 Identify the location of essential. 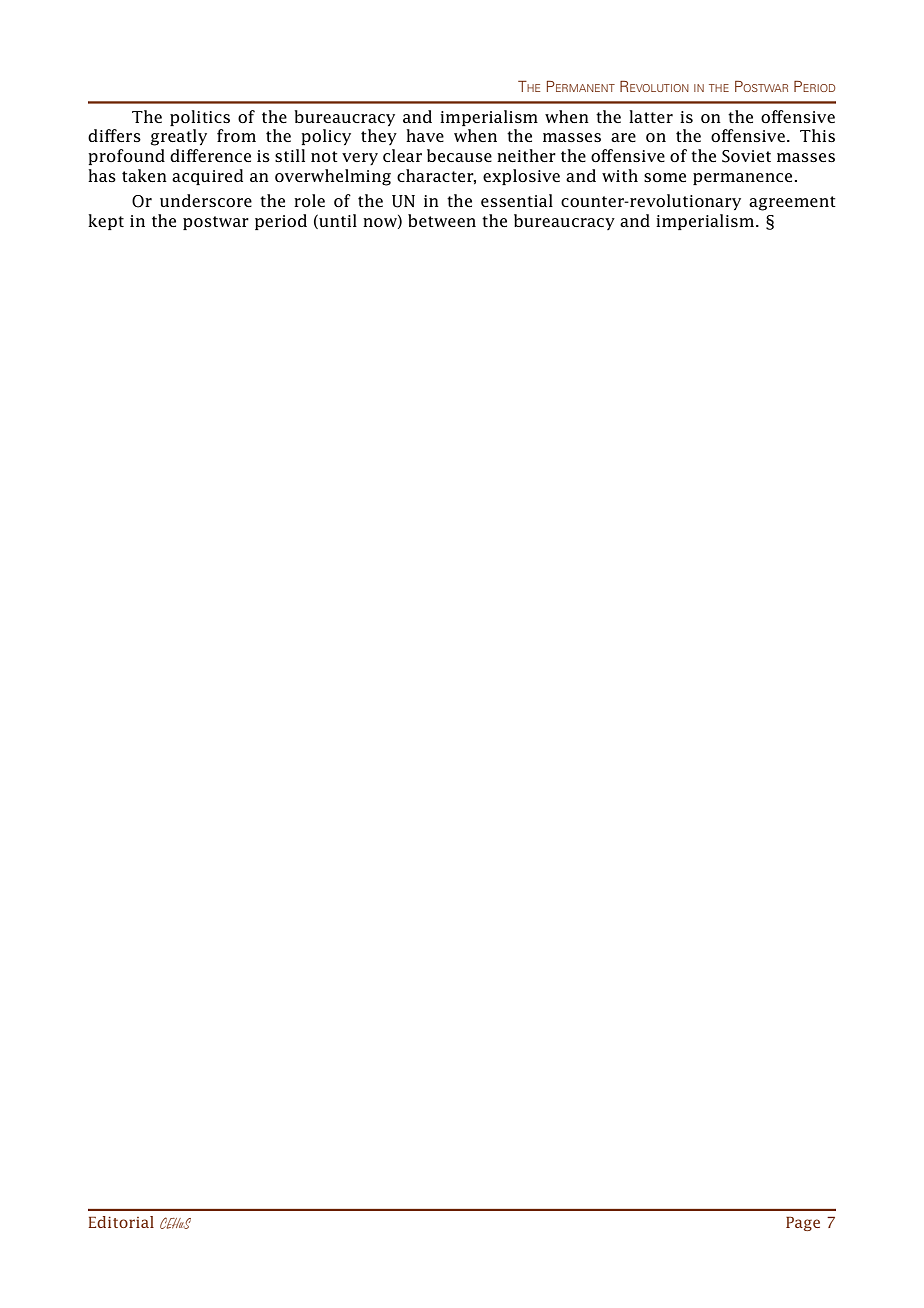
(517, 200).
